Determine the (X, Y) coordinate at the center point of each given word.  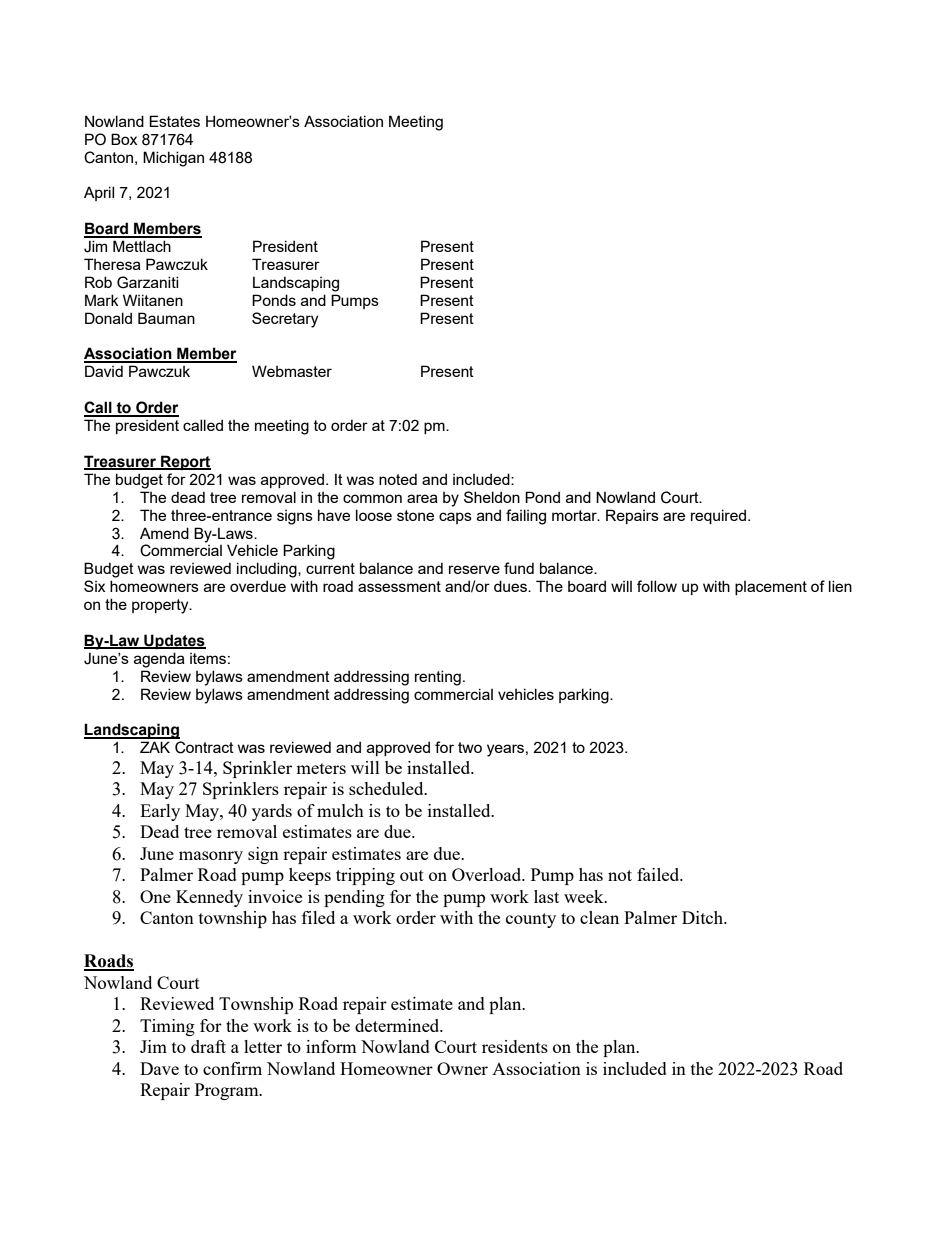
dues (511, 586)
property (161, 606)
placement (771, 588)
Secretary (285, 320)
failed (659, 874)
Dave (159, 1068)
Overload (488, 874)
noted (398, 479)
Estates (174, 121)
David (104, 371)
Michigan (173, 159)
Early (160, 812)
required (718, 516)
